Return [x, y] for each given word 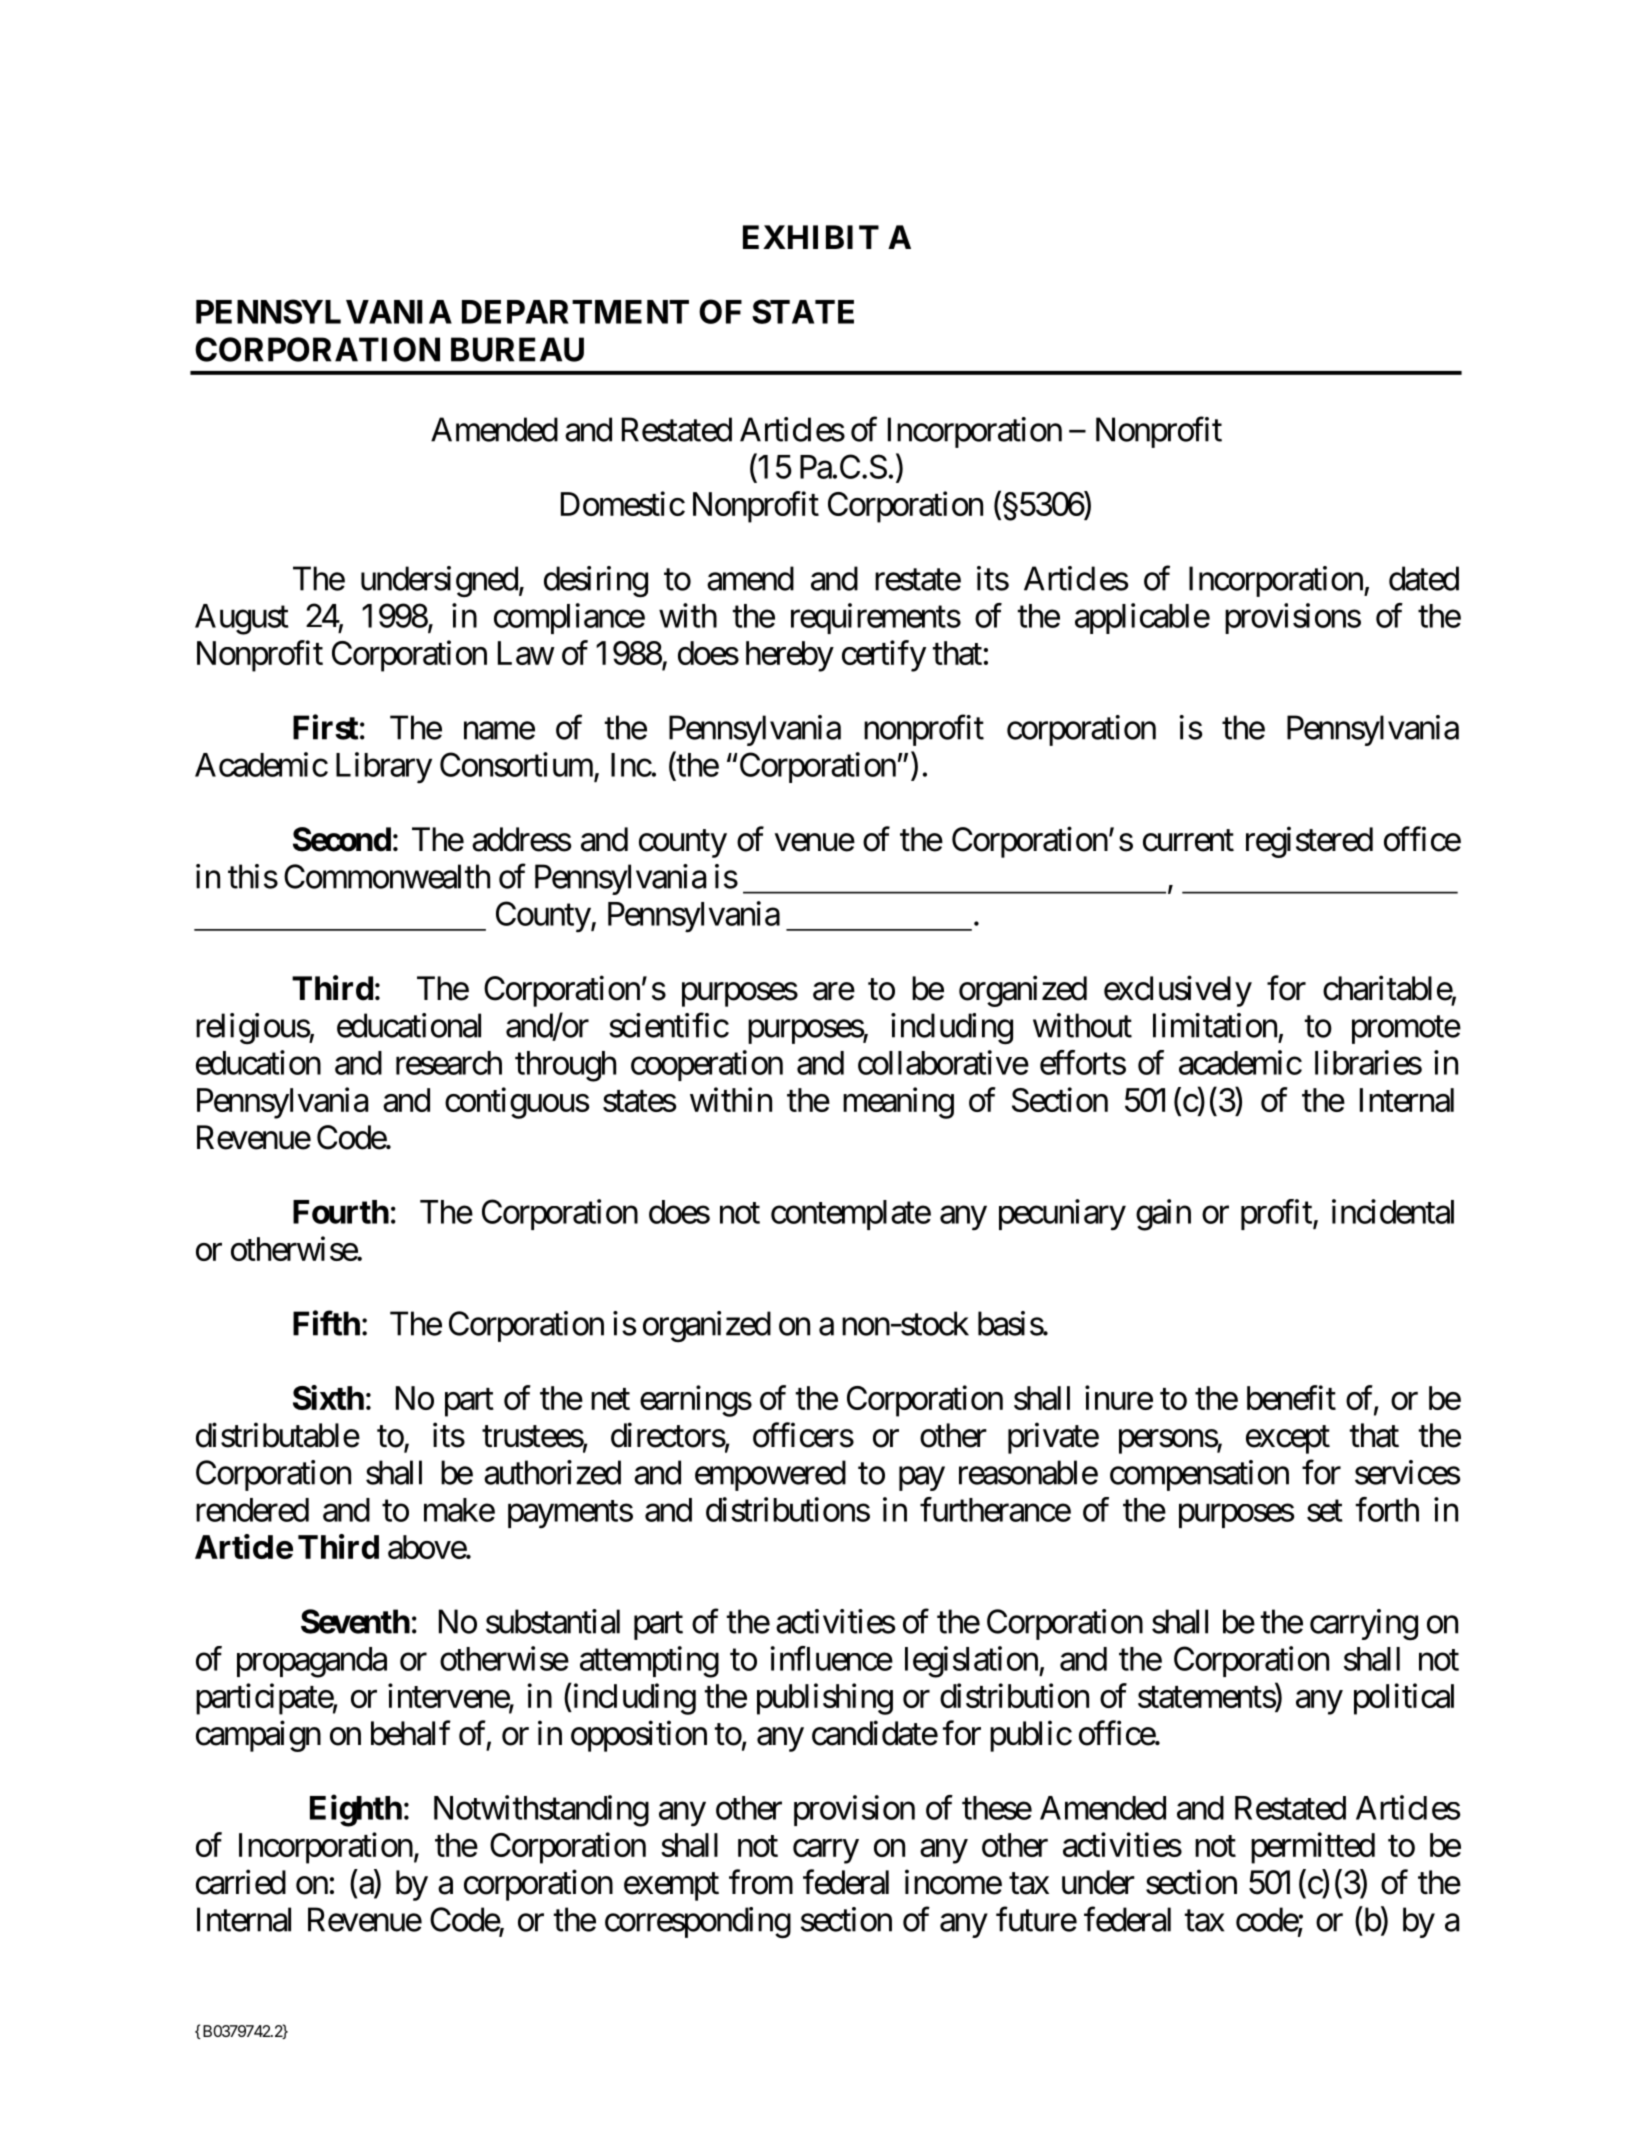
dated [1424, 578]
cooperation [707, 1065]
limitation [1215, 1025]
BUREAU [517, 349]
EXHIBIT [811, 237]
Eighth [356, 1811]
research [449, 1063]
